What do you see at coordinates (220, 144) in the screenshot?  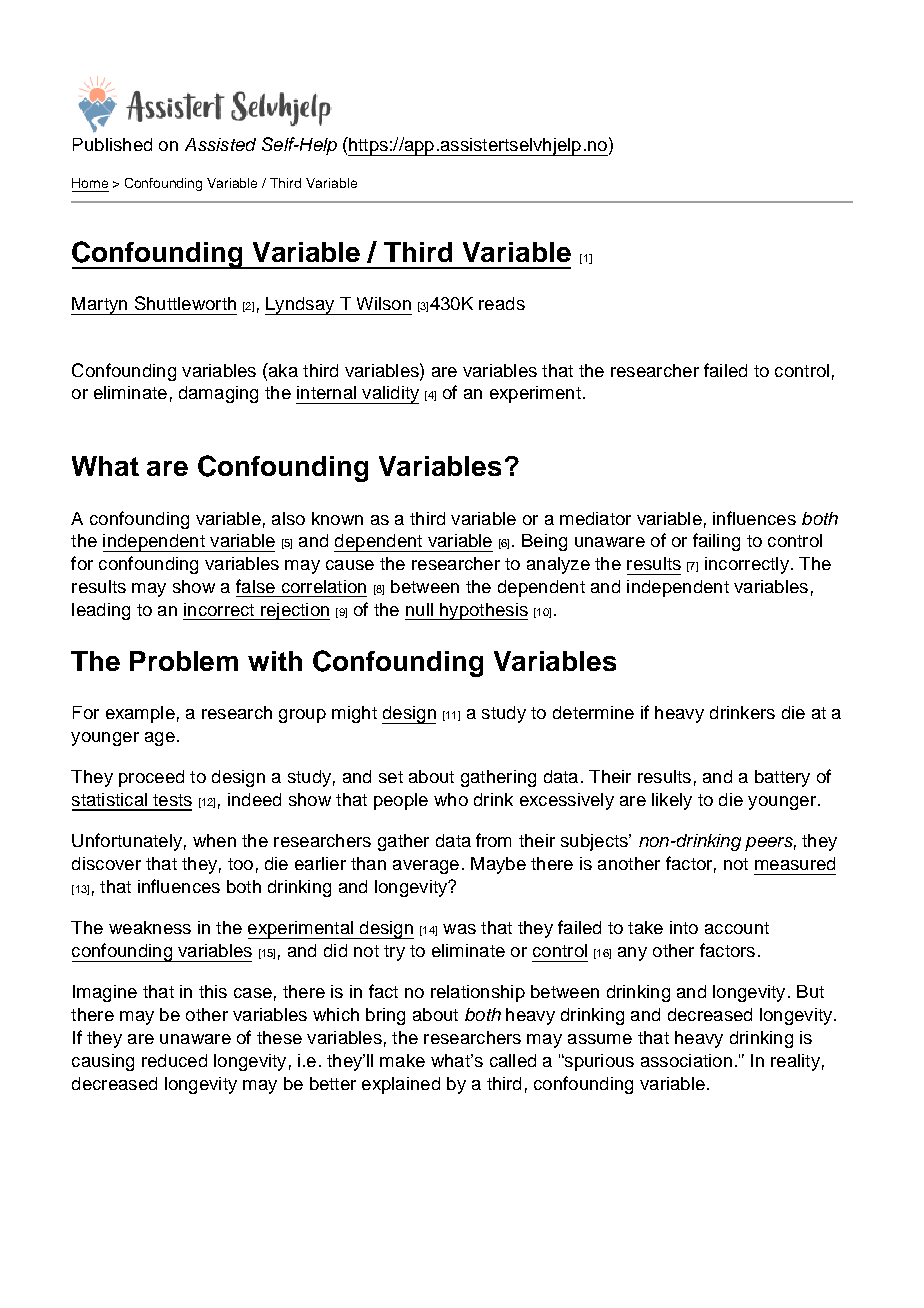 I see `Assisted` at bounding box center [220, 144].
